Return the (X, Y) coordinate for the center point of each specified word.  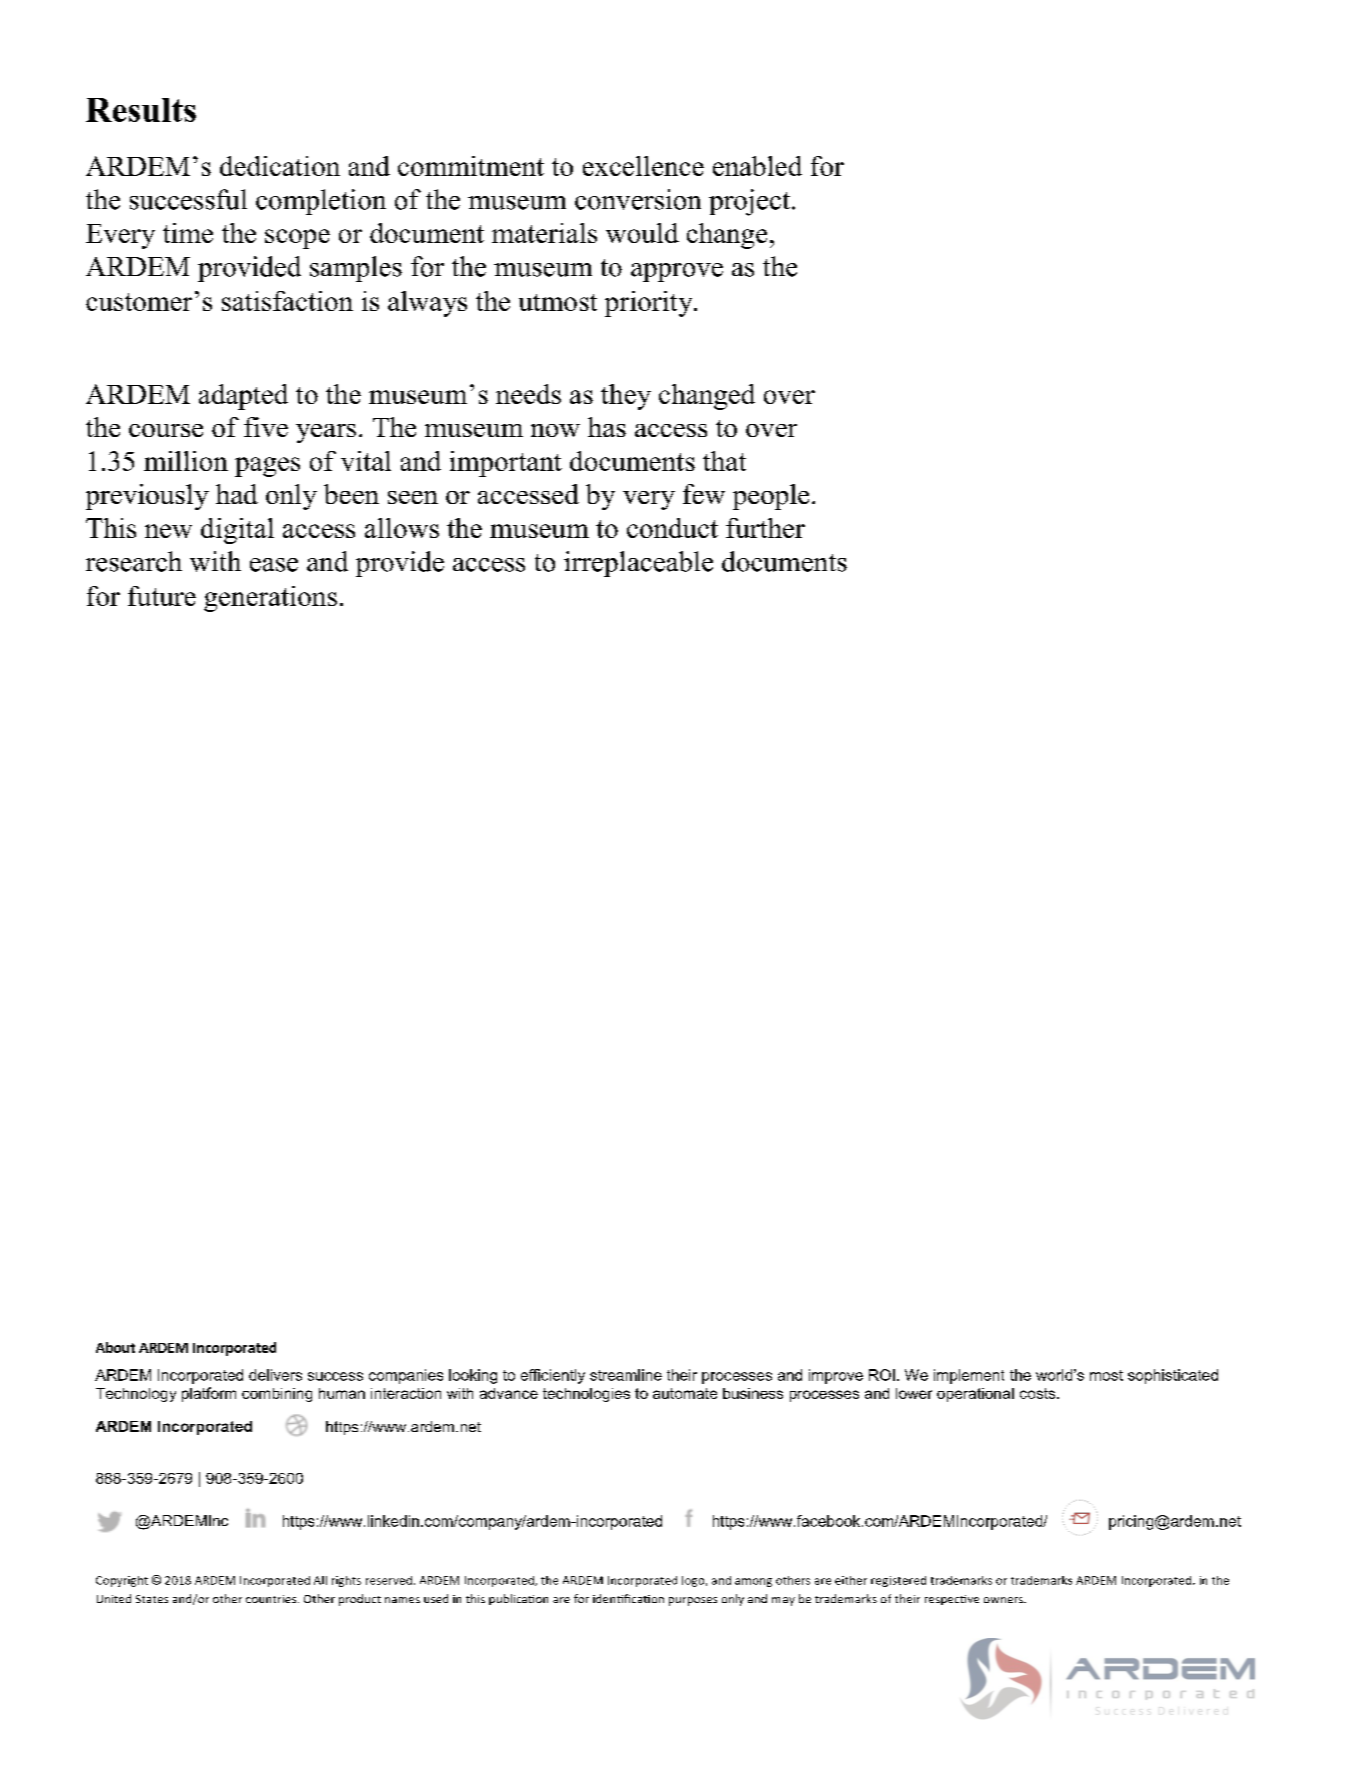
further (765, 528)
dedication (280, 166)
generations (270, 599)
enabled (757, 166)
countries (272, 1599)
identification (628, 1598)
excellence (643, 166)
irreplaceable (638, 564)
